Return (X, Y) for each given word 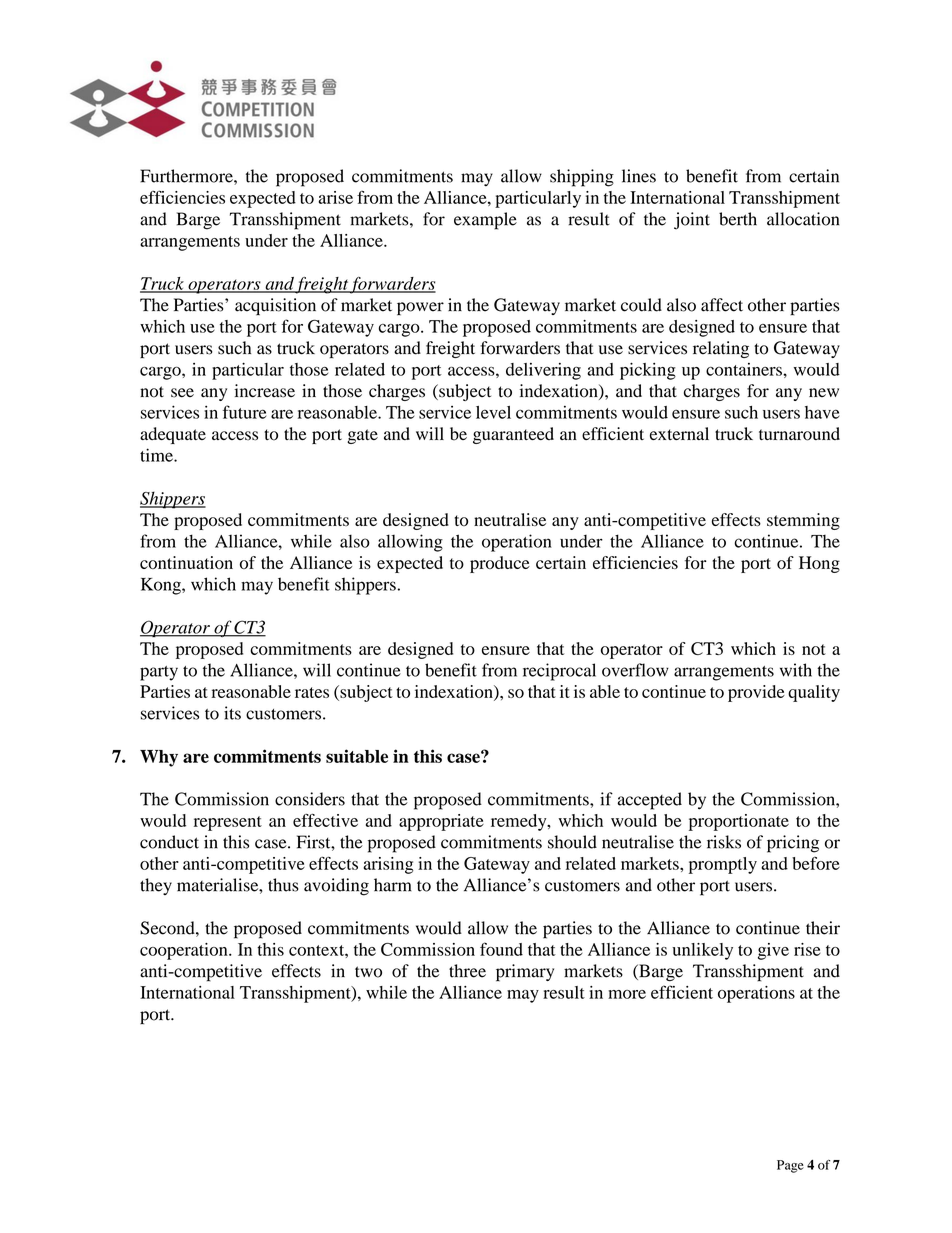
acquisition (275, 307)
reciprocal (559, 672)
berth (738, 219)
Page (790, 1166)
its (232, 713)
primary (525, 973)
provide (756, 693)
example (485, 221)
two (368, 972)
